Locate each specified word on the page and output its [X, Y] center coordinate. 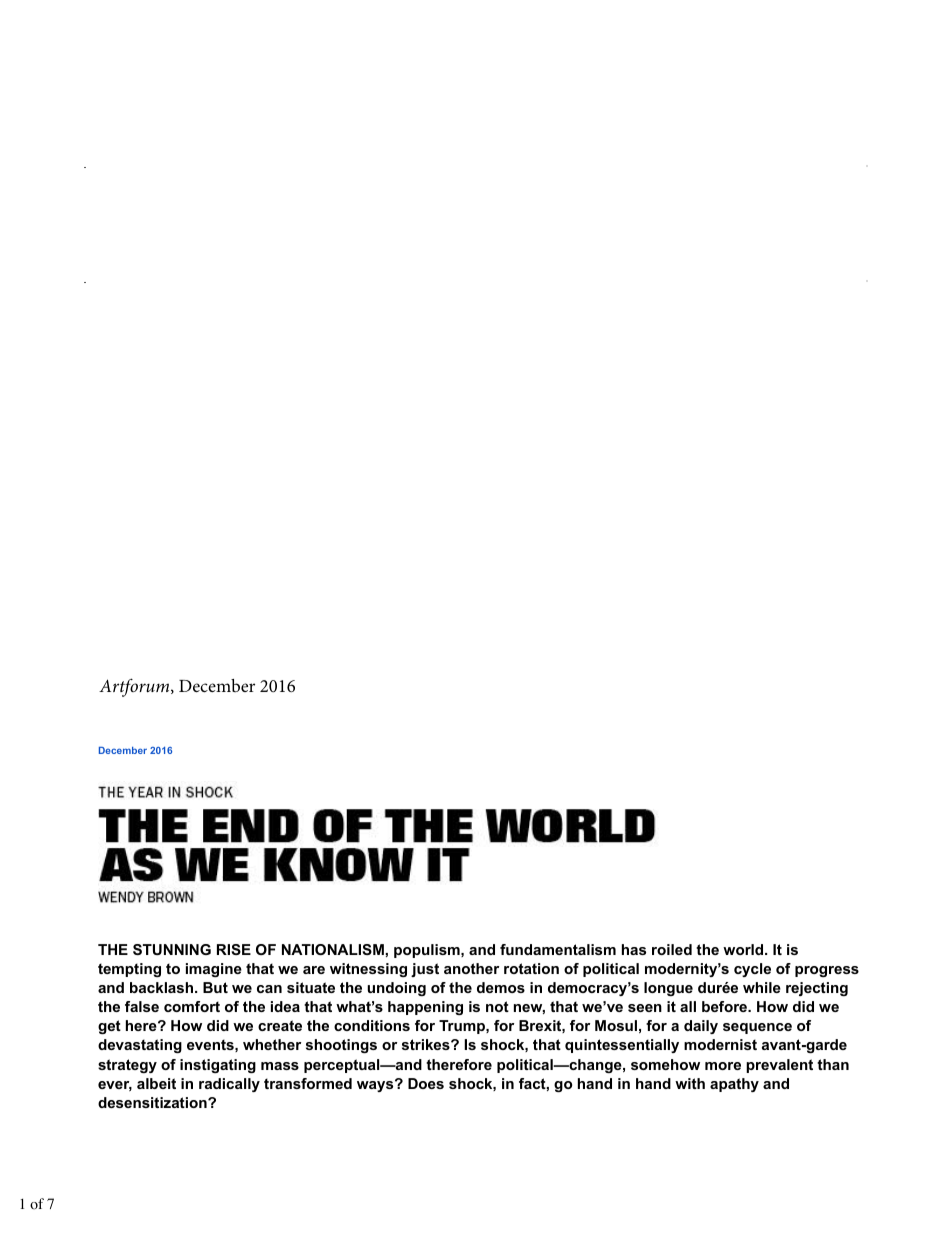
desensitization [153, 1102]
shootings [341, 1046]
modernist [720, 1044]
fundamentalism [558, 949]
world [744, 949]
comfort [192, 1006]
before [726, 1006]
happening [425, 1008]
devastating [140, 1046]
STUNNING [172, 949]
